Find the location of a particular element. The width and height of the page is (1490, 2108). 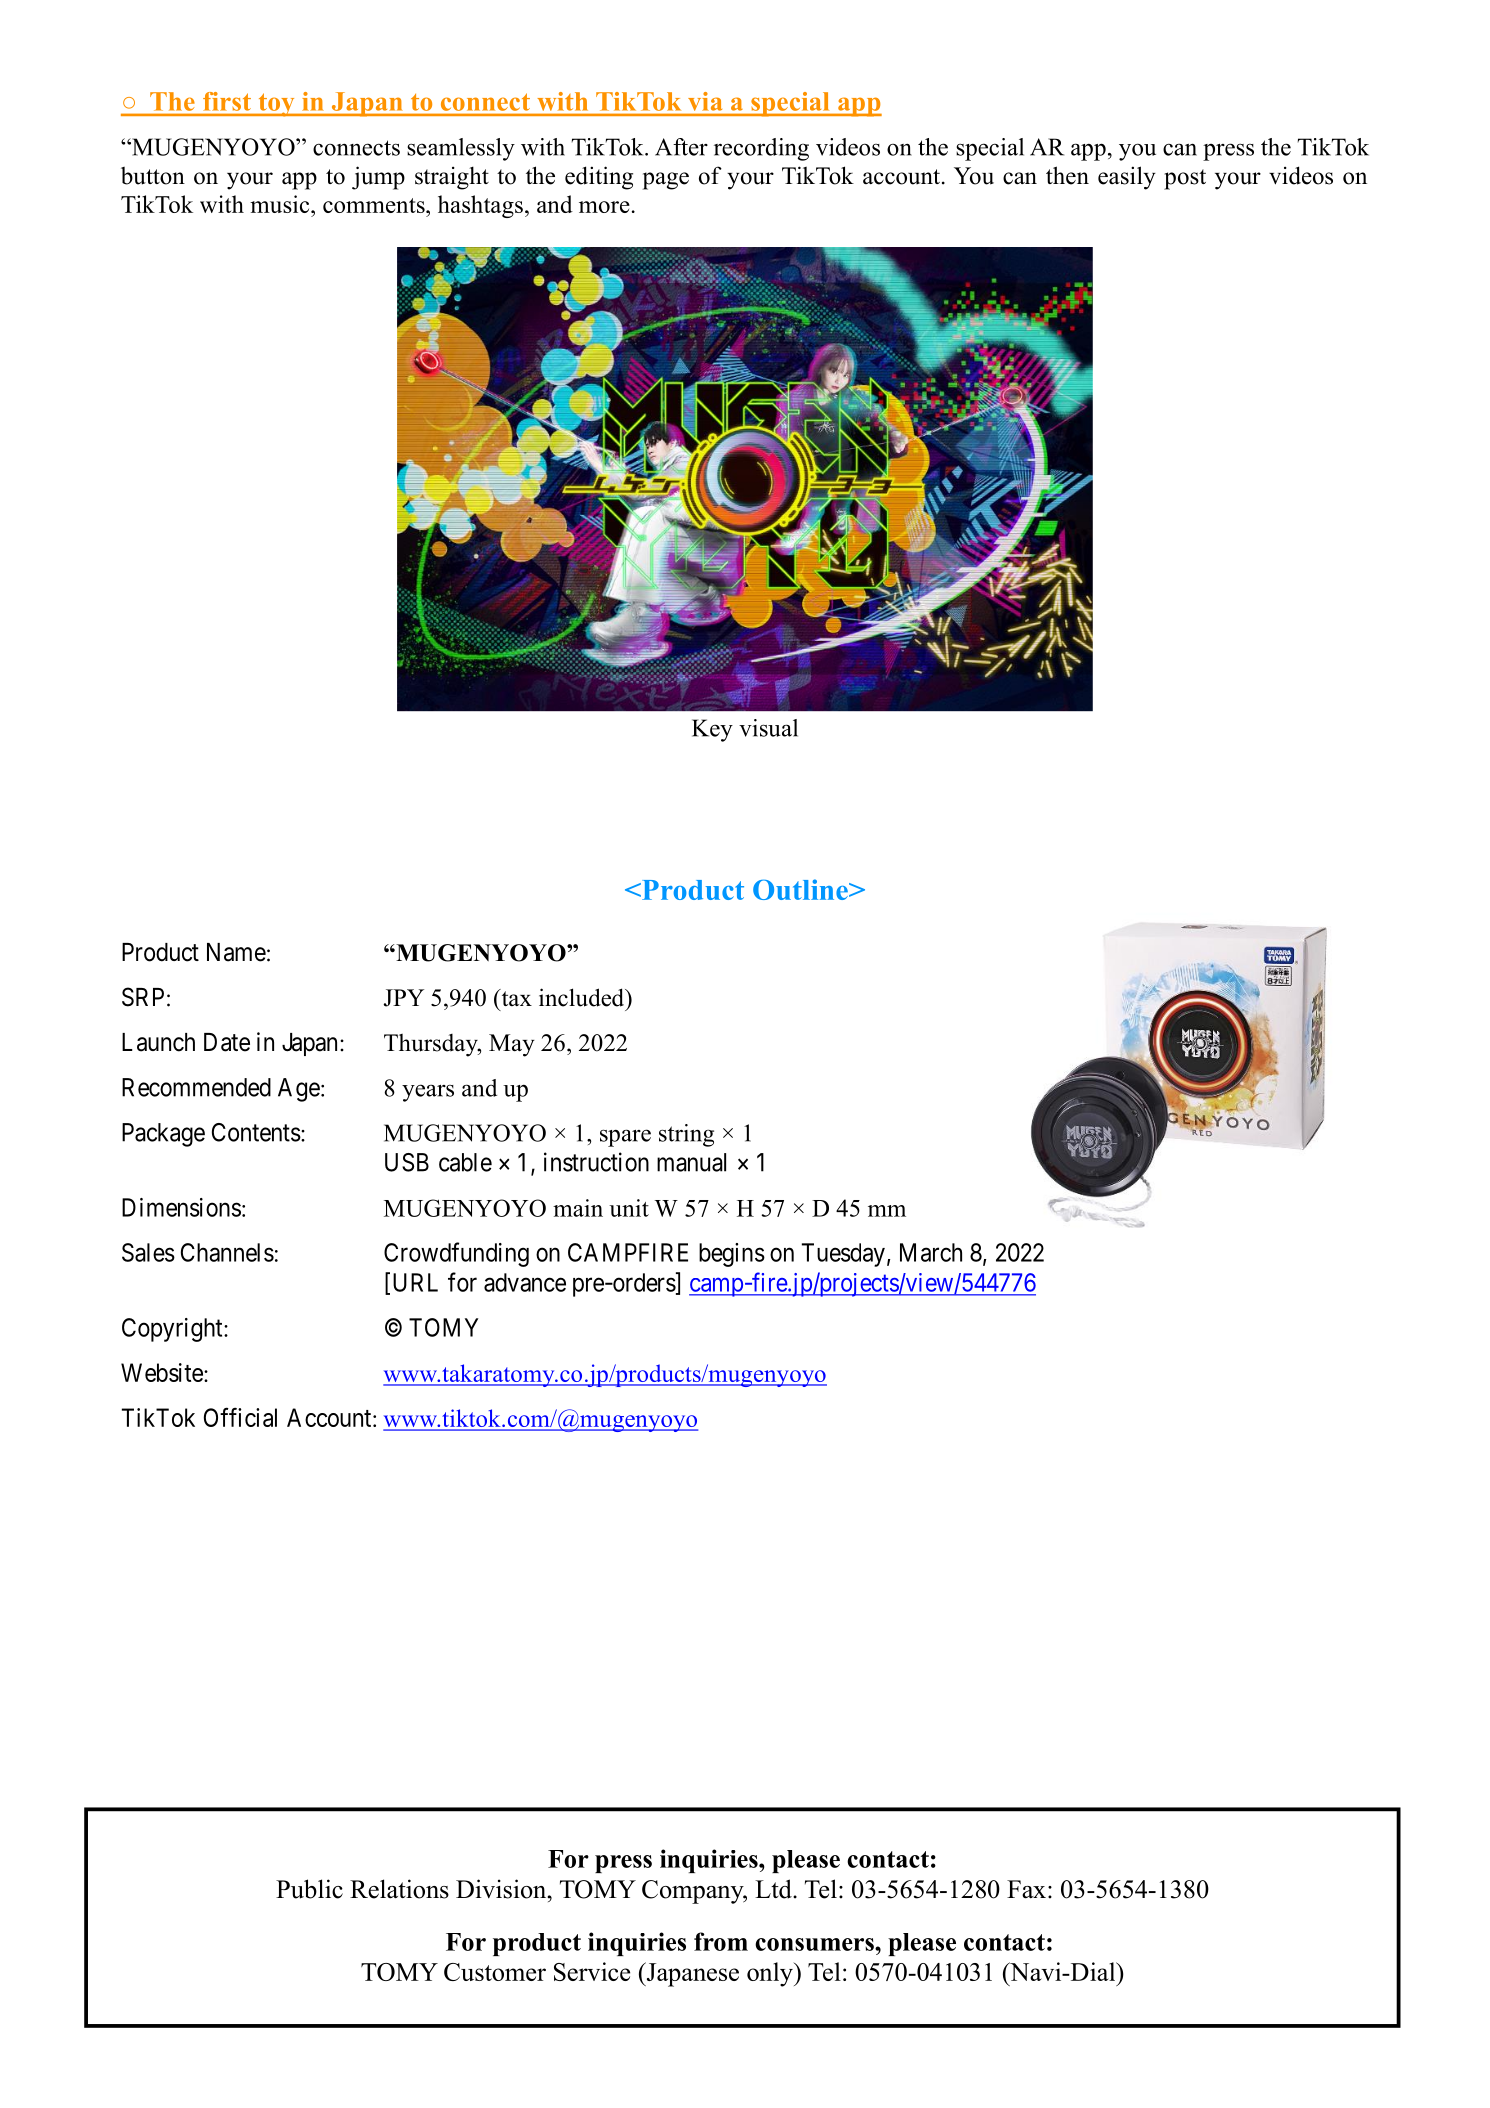

Key is located at coordinates (712, 730).
